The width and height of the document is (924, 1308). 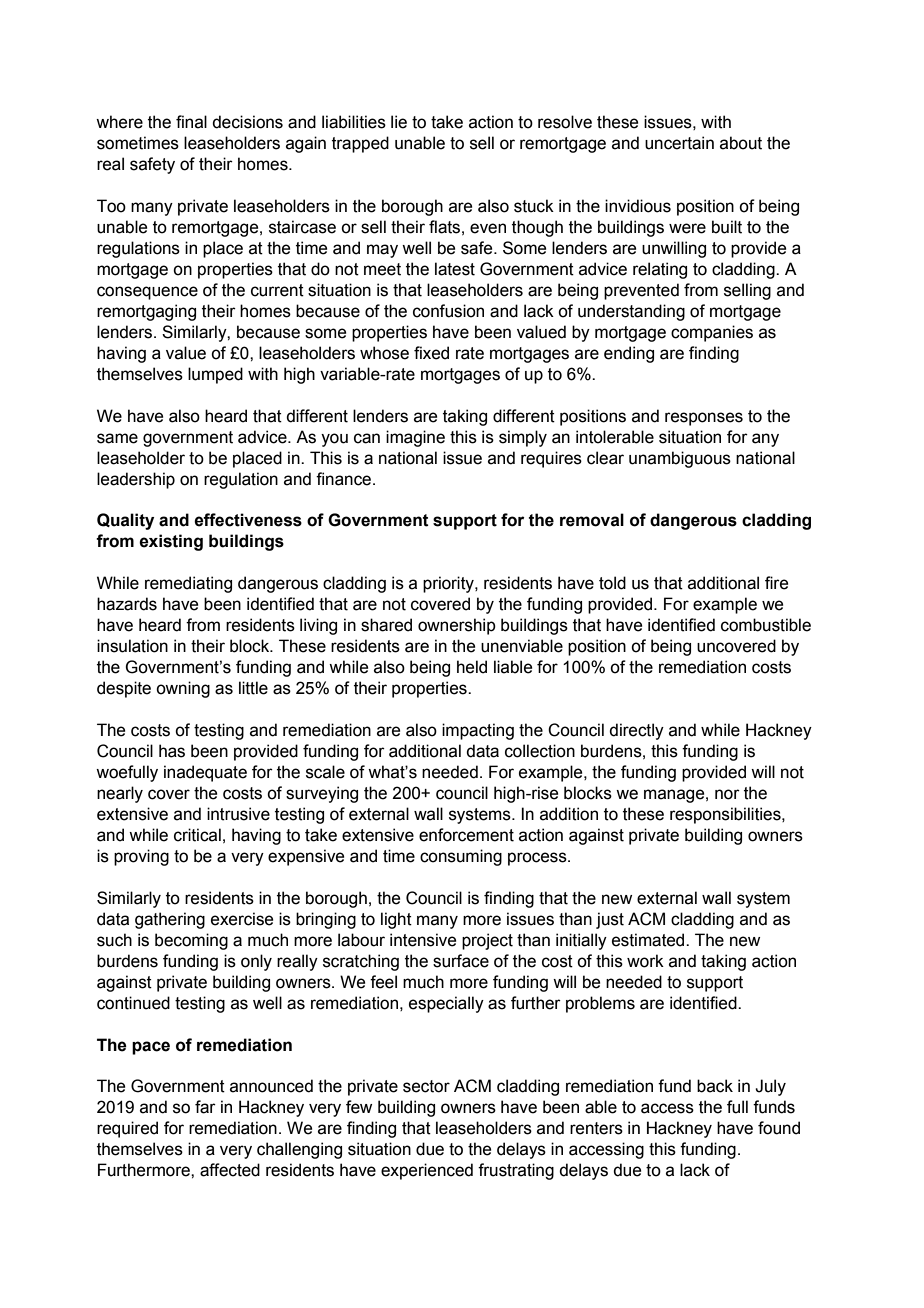 What do you see at coordinates (415, 438) in the document?
I see `imagine` at bounding box center [415, 438].
